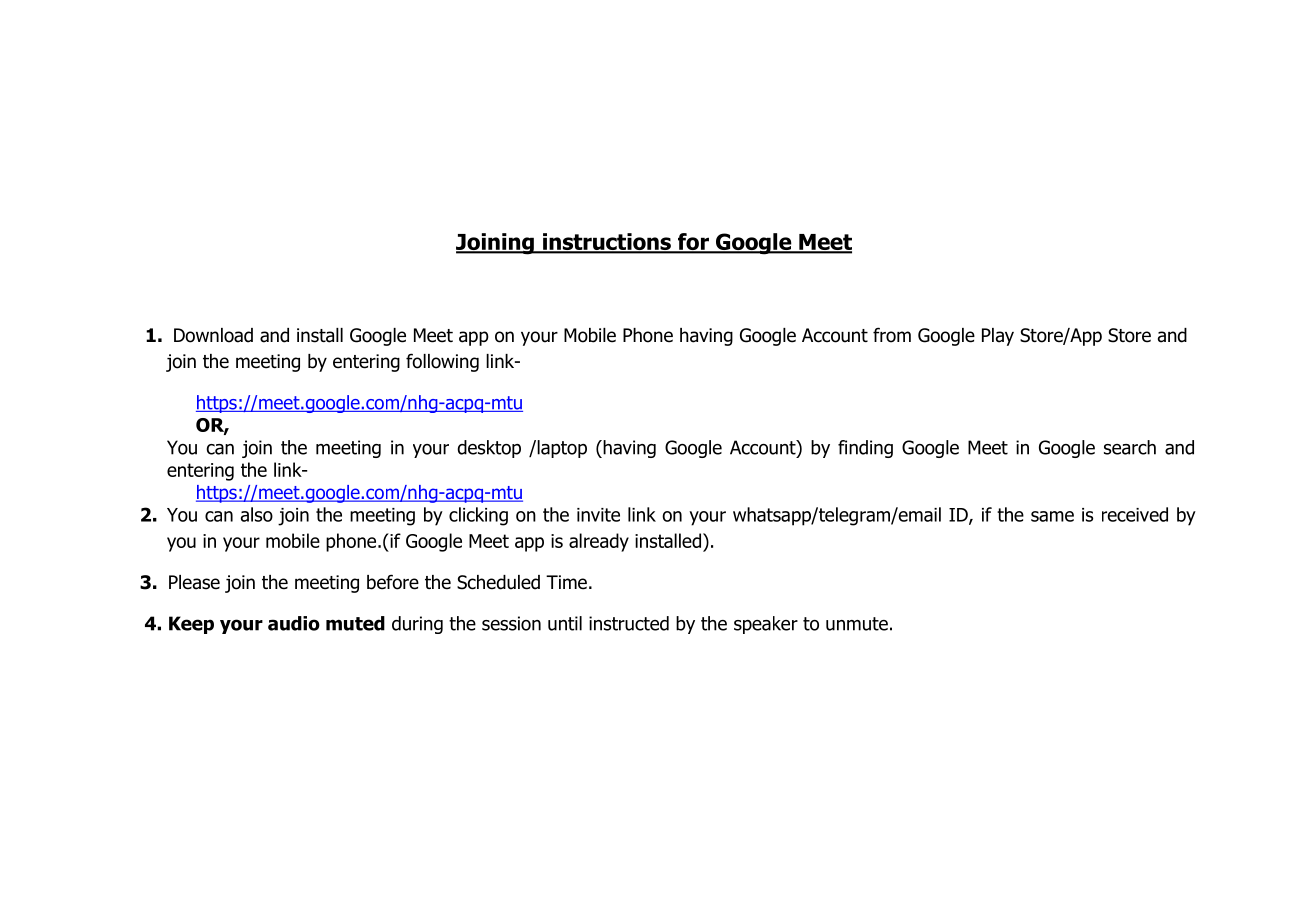 This screenshot has width=1308, height=924. What do you see at coordinates (892, 335) in the screenshot?
I see `from` at bounding box center [892, 335].
